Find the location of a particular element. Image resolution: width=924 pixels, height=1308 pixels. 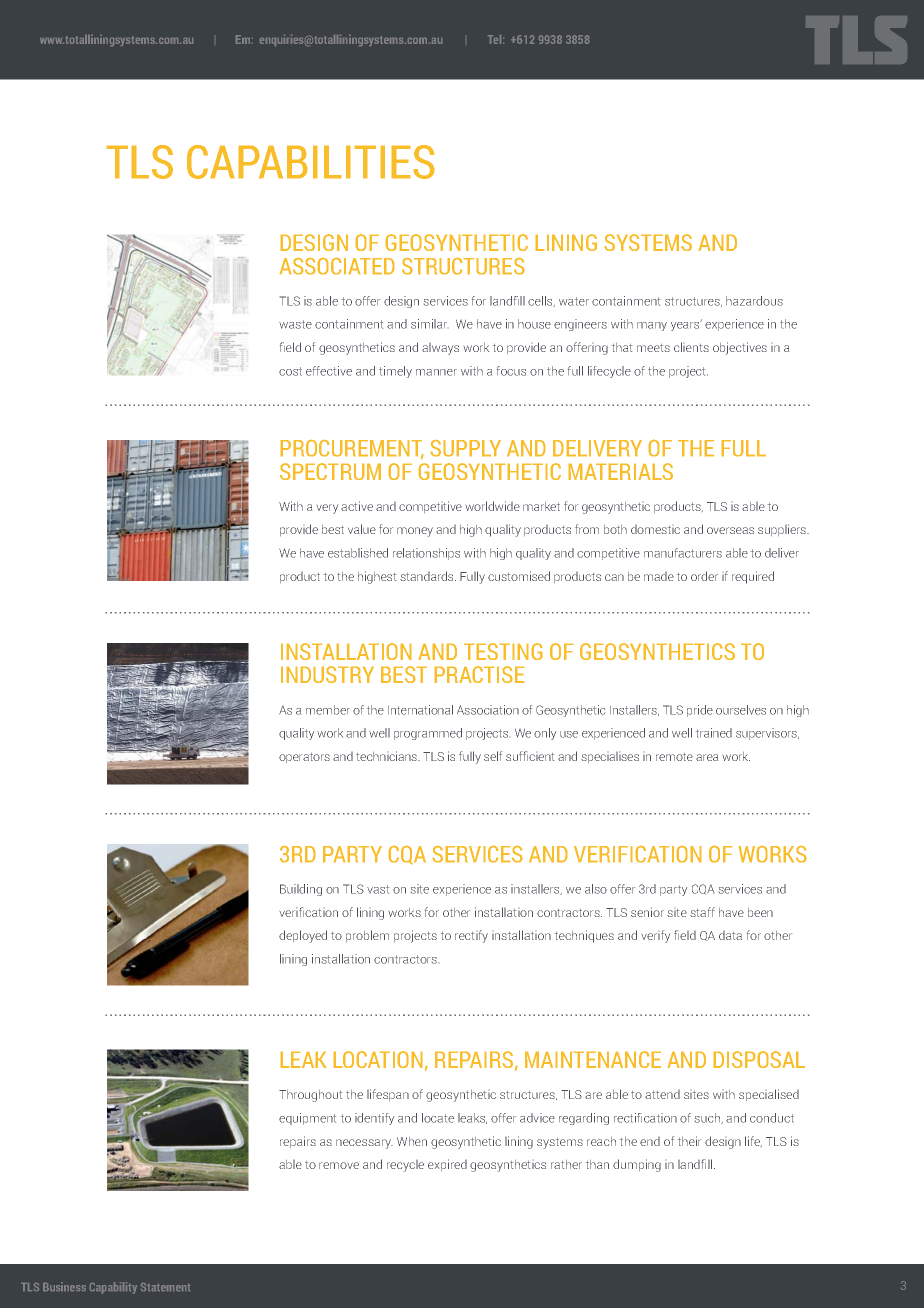

clients is located at coordinates (691, 347).
